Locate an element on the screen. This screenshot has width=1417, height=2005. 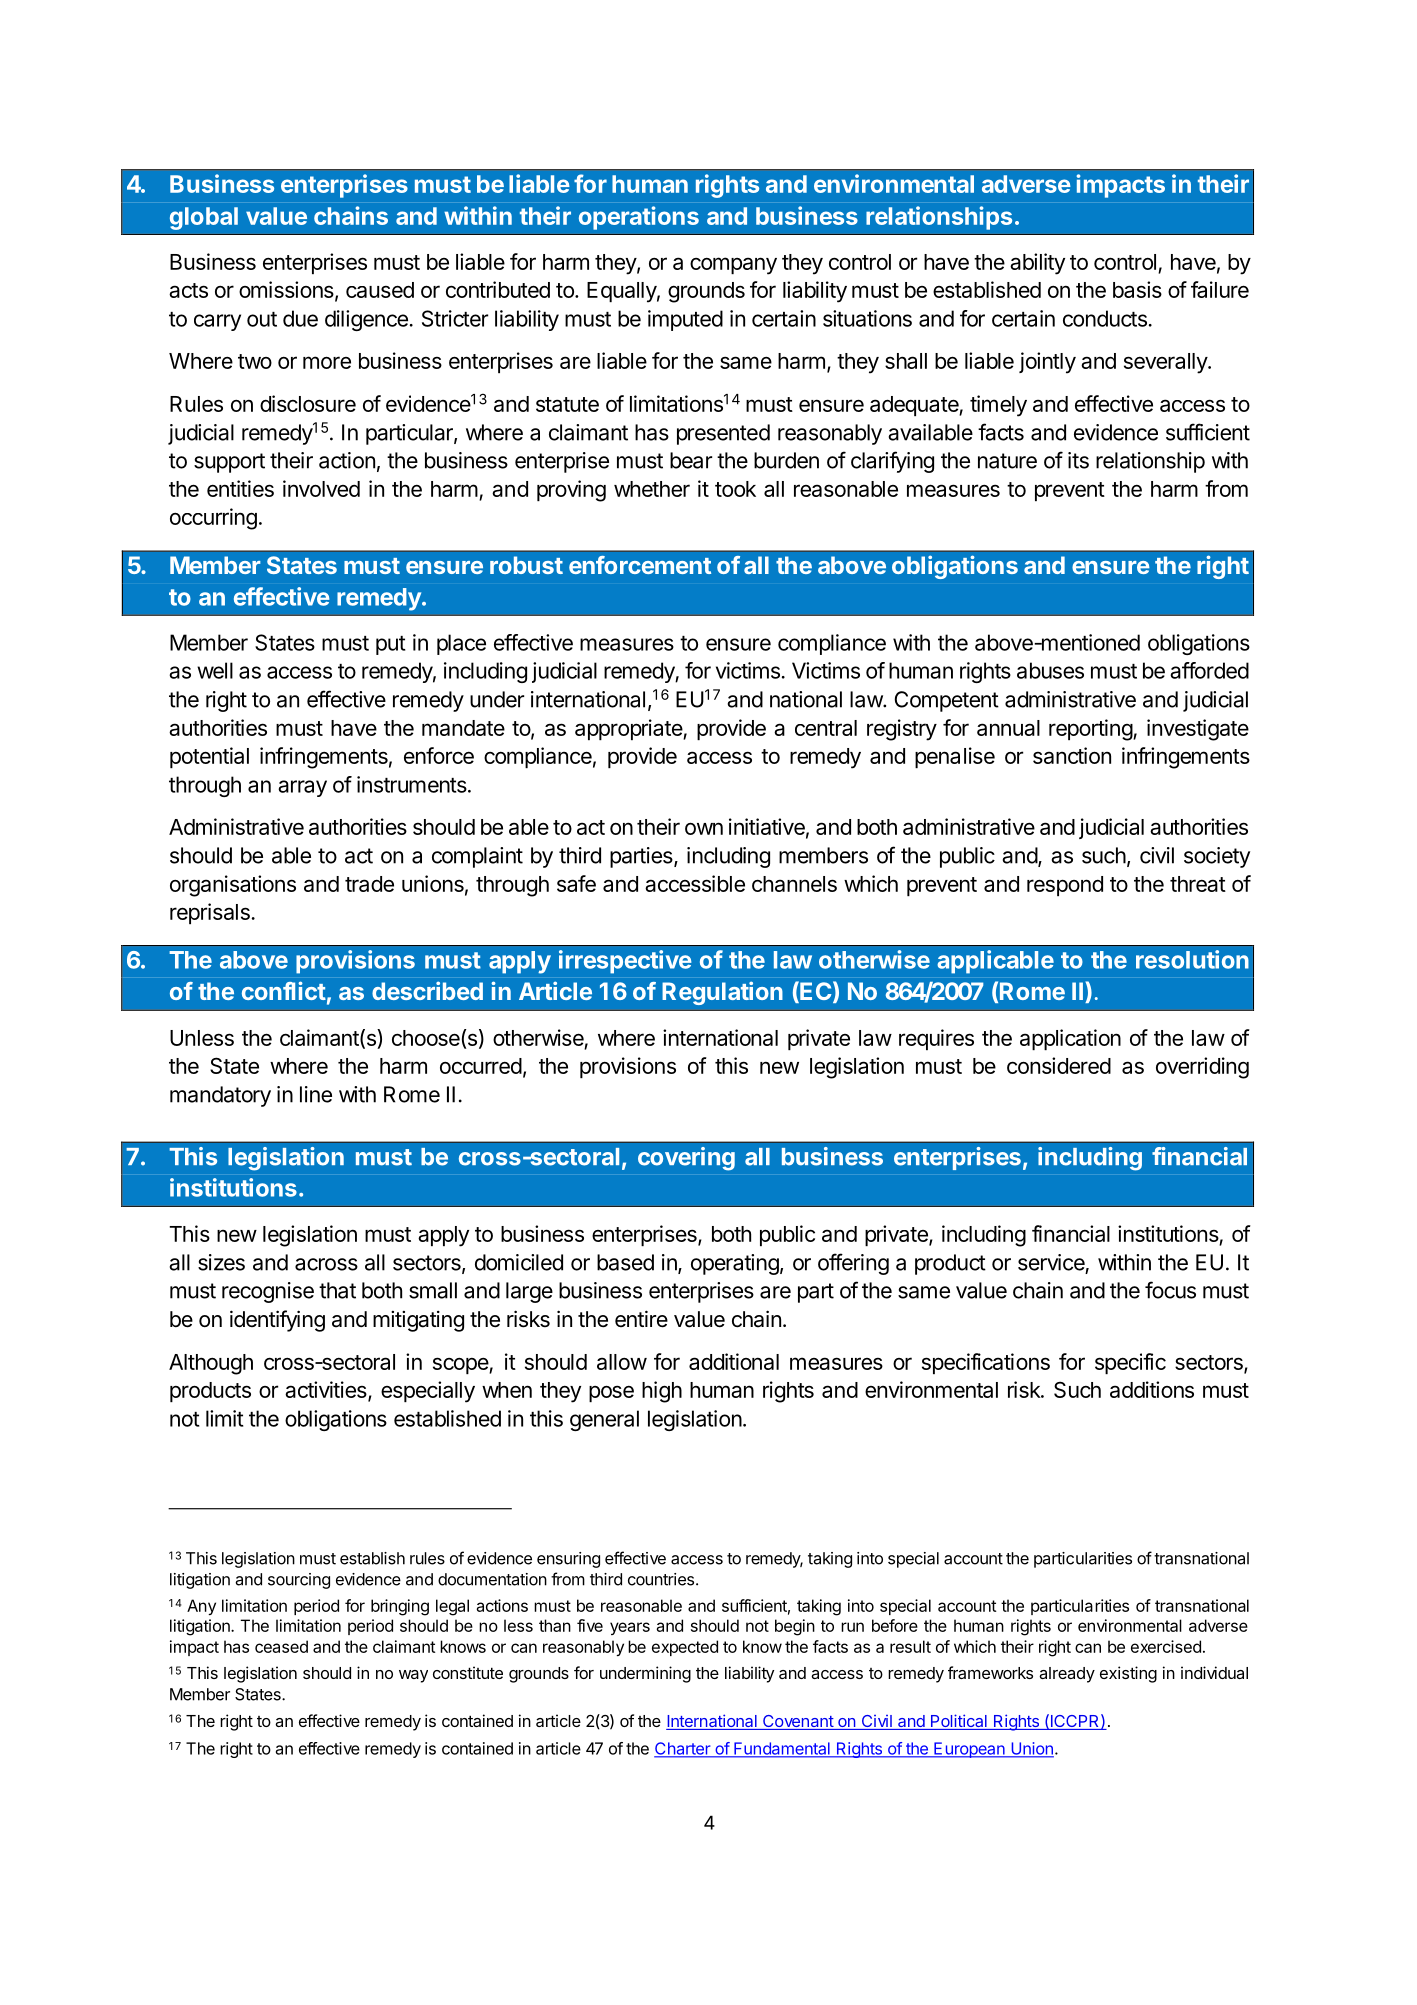
well is located at coordinates (215, 670).
